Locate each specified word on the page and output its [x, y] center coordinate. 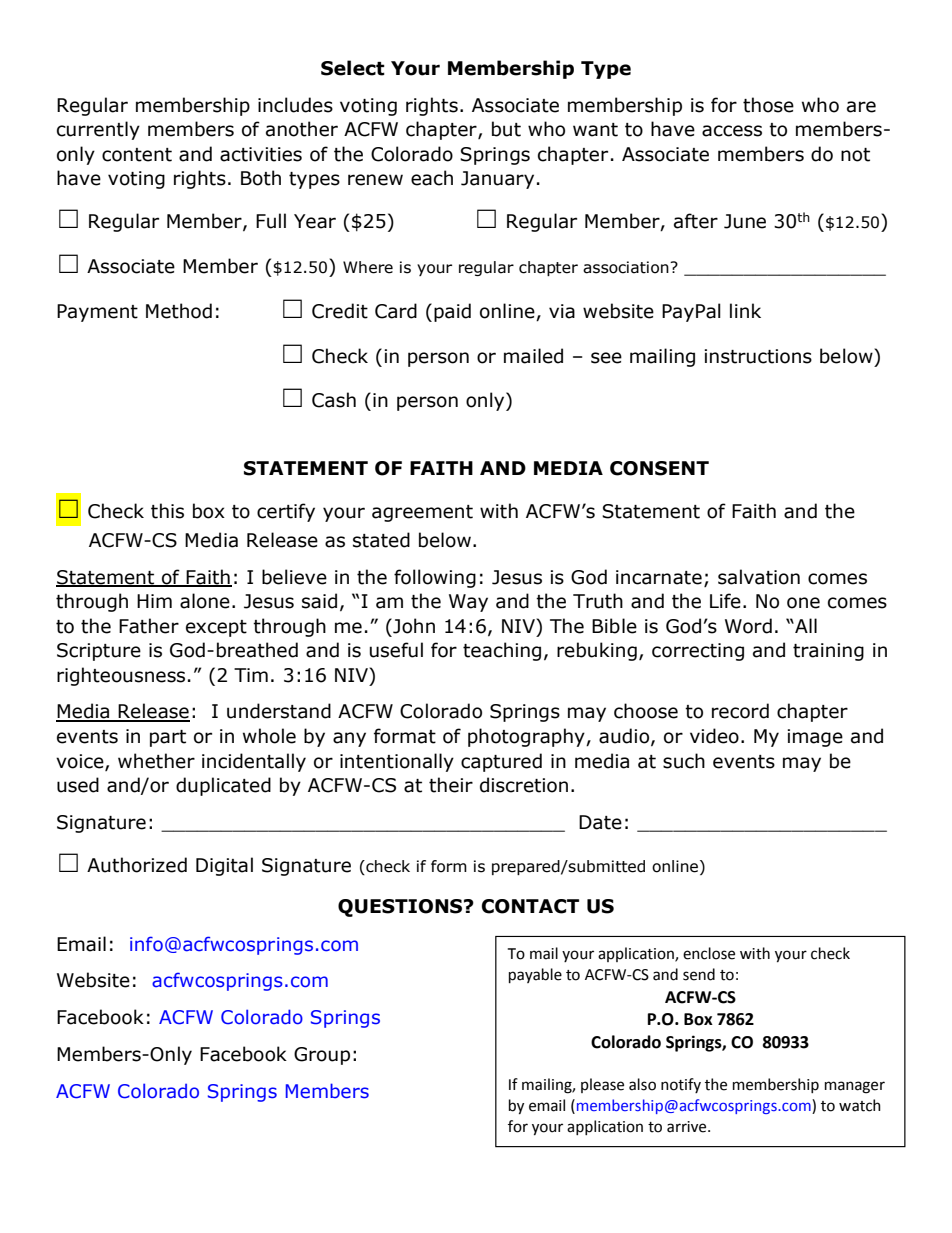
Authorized [137, 865]
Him [154, 601]
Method [179, 311]
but [506, 129]
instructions [758, 356]
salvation [759, 577]
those [768, 105]
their [451, 785]
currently [98, 130]
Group [322, 1056]
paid [452, 312]
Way [468, 603]
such [684, 761]
